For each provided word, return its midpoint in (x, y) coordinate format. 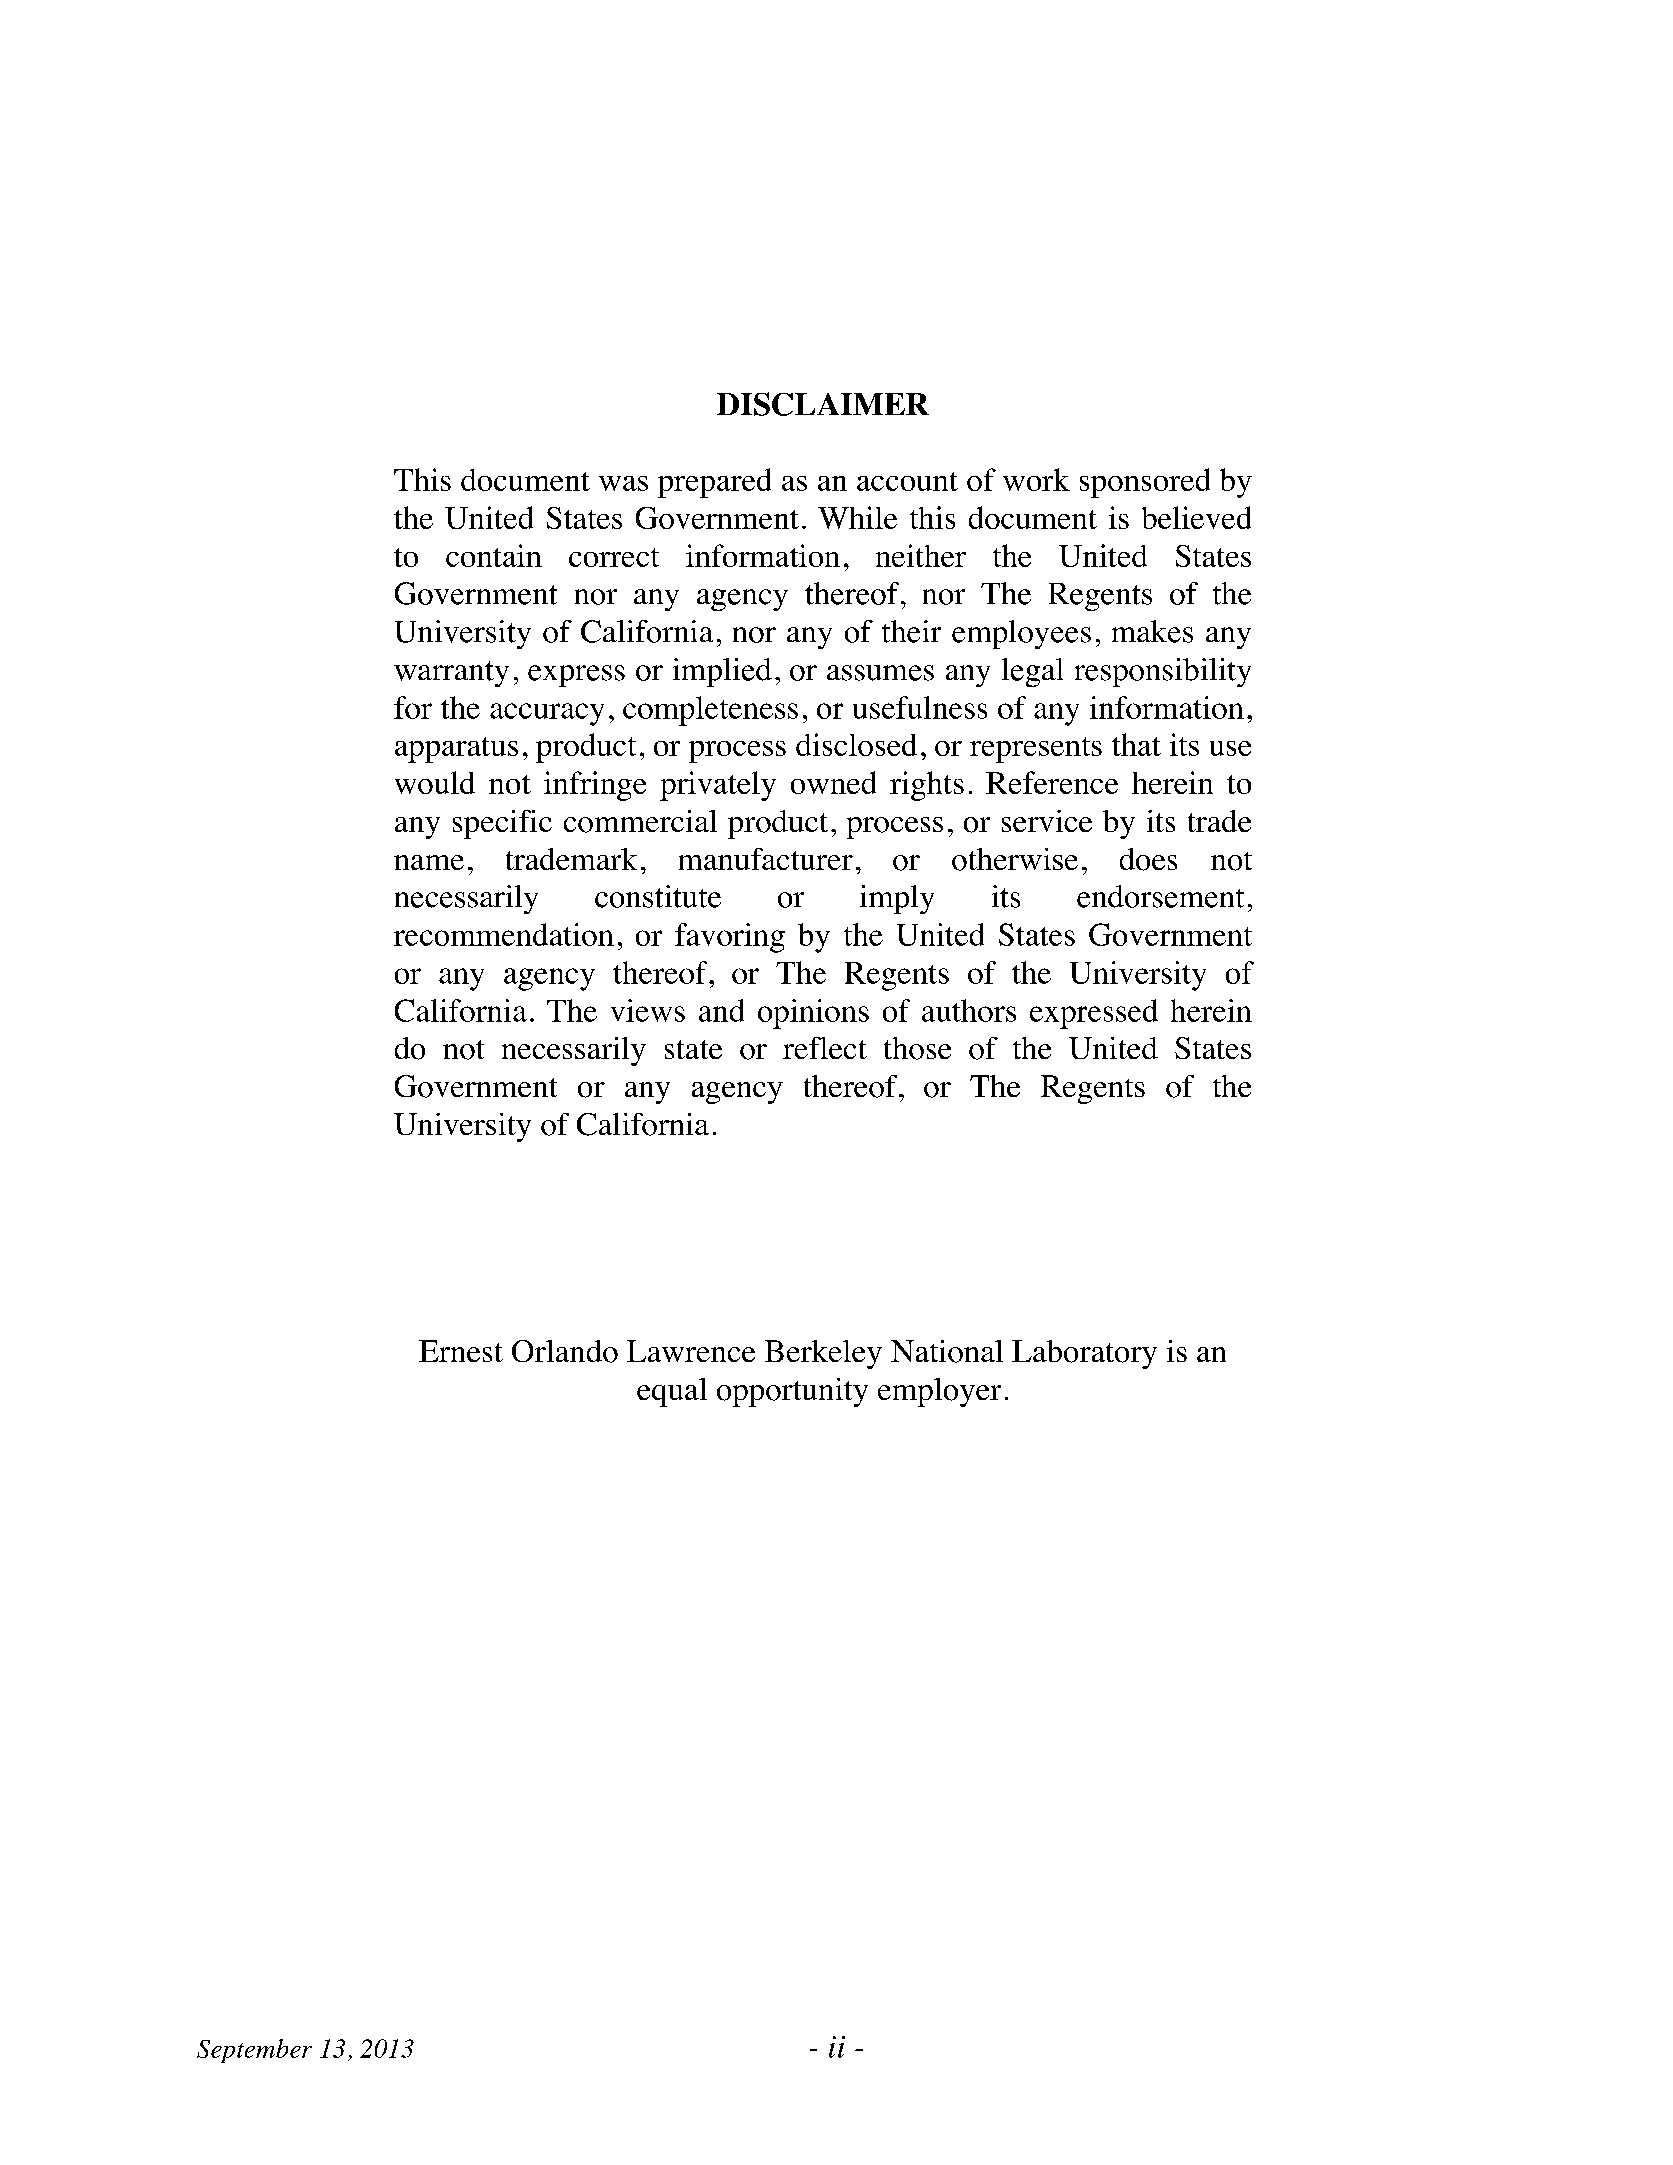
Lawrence (691, 1351)
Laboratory (1084, 1354)
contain (494, 555)
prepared (714, 483)
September (254, 2051)
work (1036, 479)
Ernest (461, 1351)
